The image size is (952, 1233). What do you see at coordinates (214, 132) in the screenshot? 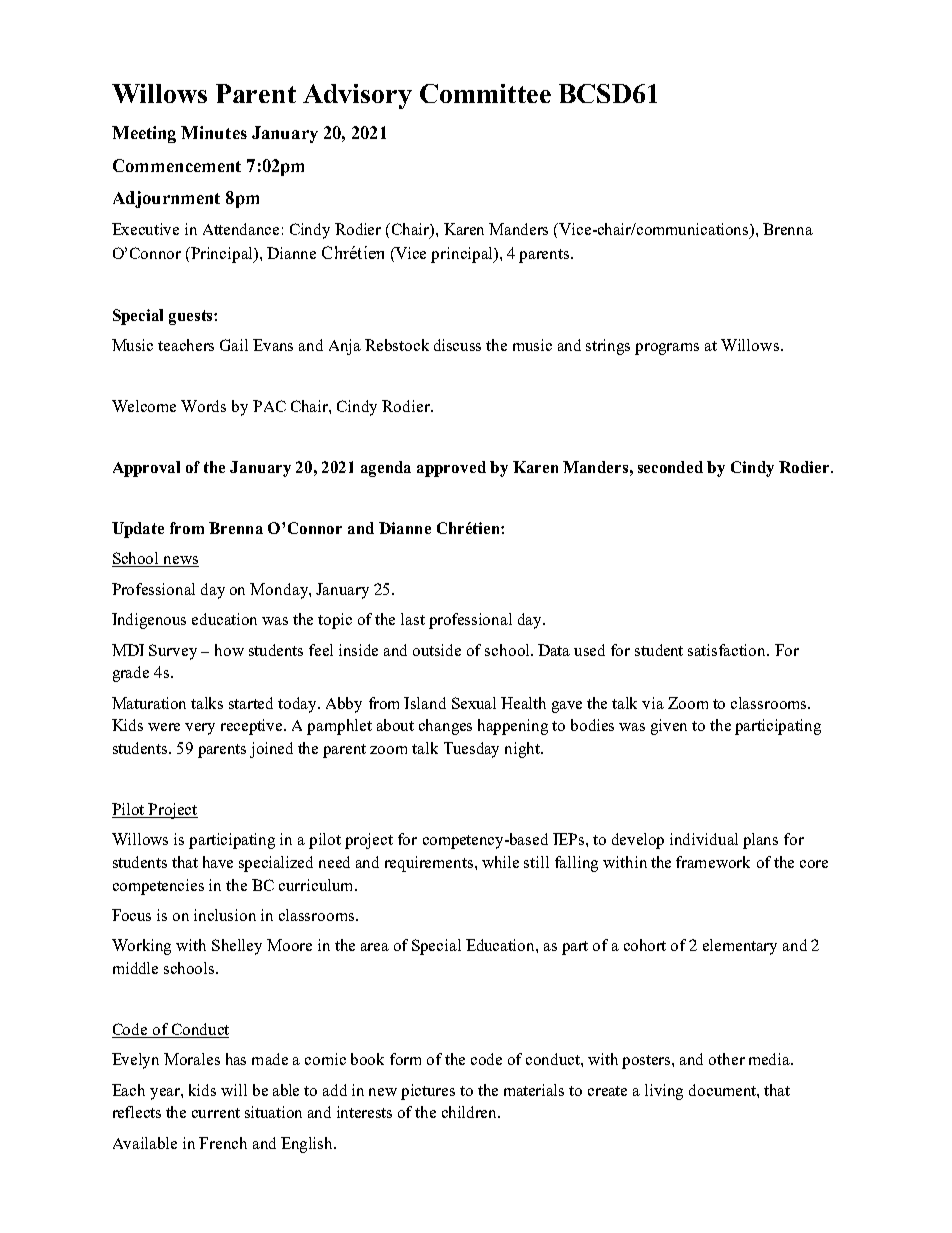
I see `Minutes` at bounding box center [214, 132].
